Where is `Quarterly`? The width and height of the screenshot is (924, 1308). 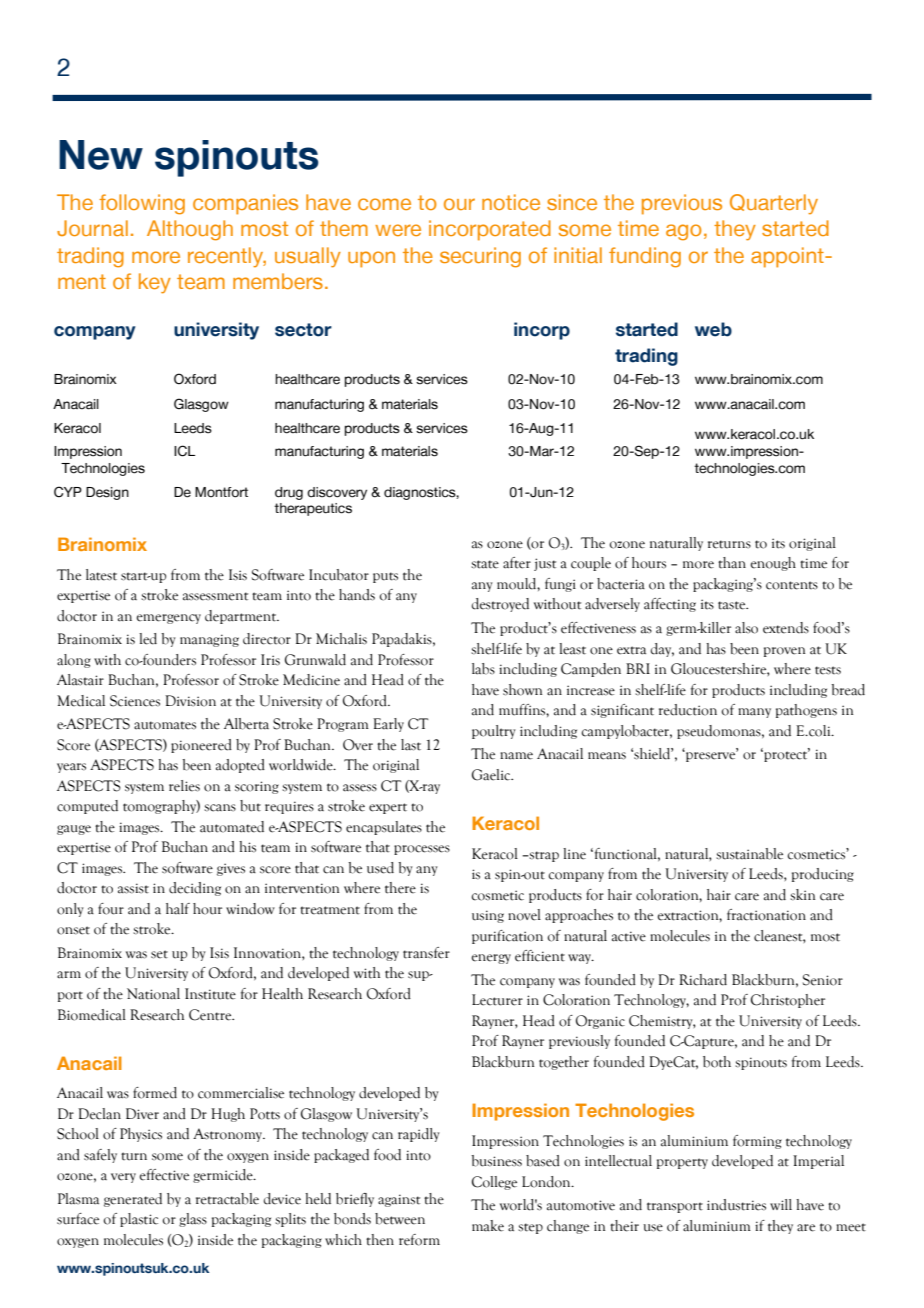
Quarterly is located at coordinates (774, 204).
